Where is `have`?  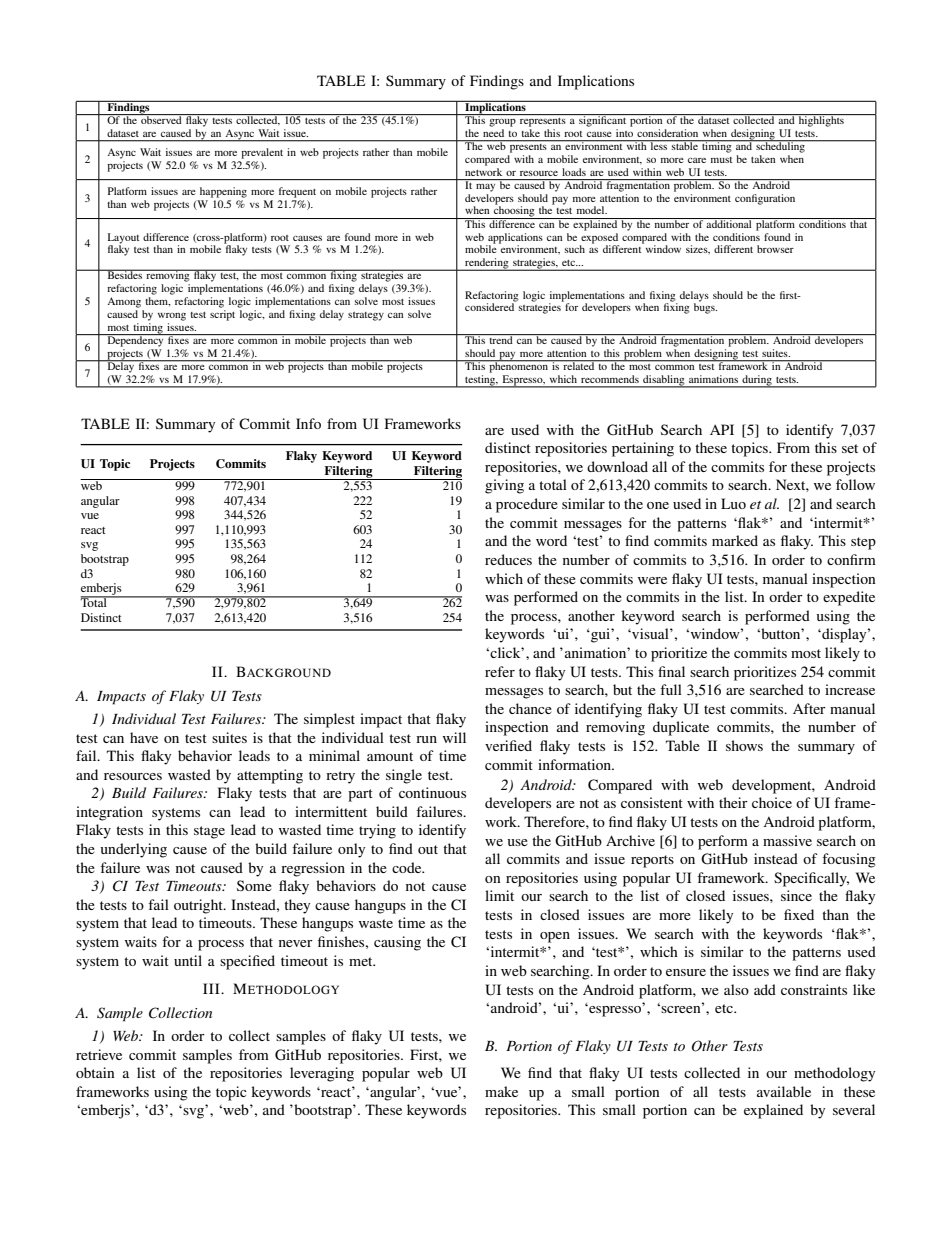 have is located at coordinates (144, 737).
